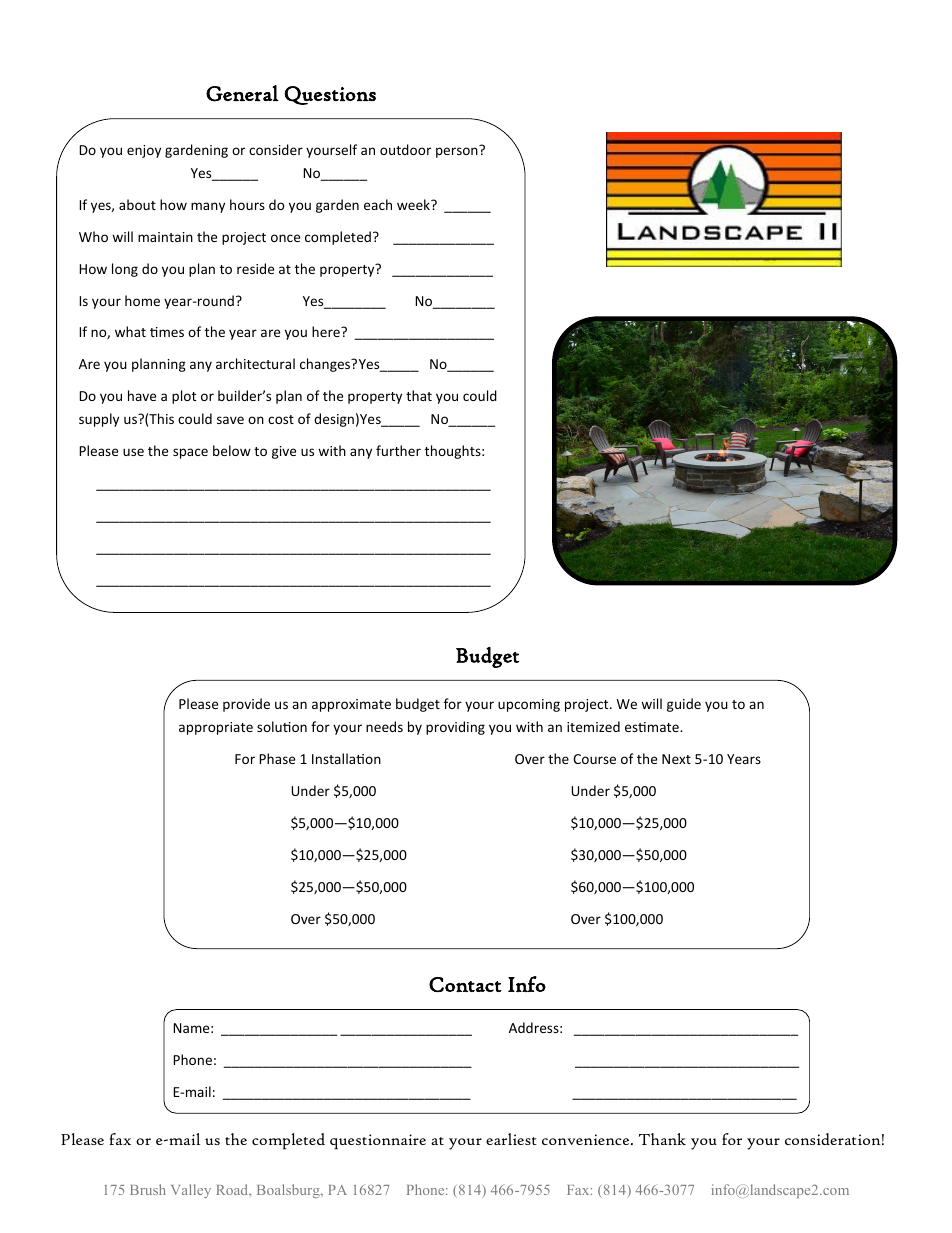 The width and height of the document is (952, 1233). What do you see at coordinates (587, 1139) in the document?
I see `convenience` at bounding box center [587, 1139].
